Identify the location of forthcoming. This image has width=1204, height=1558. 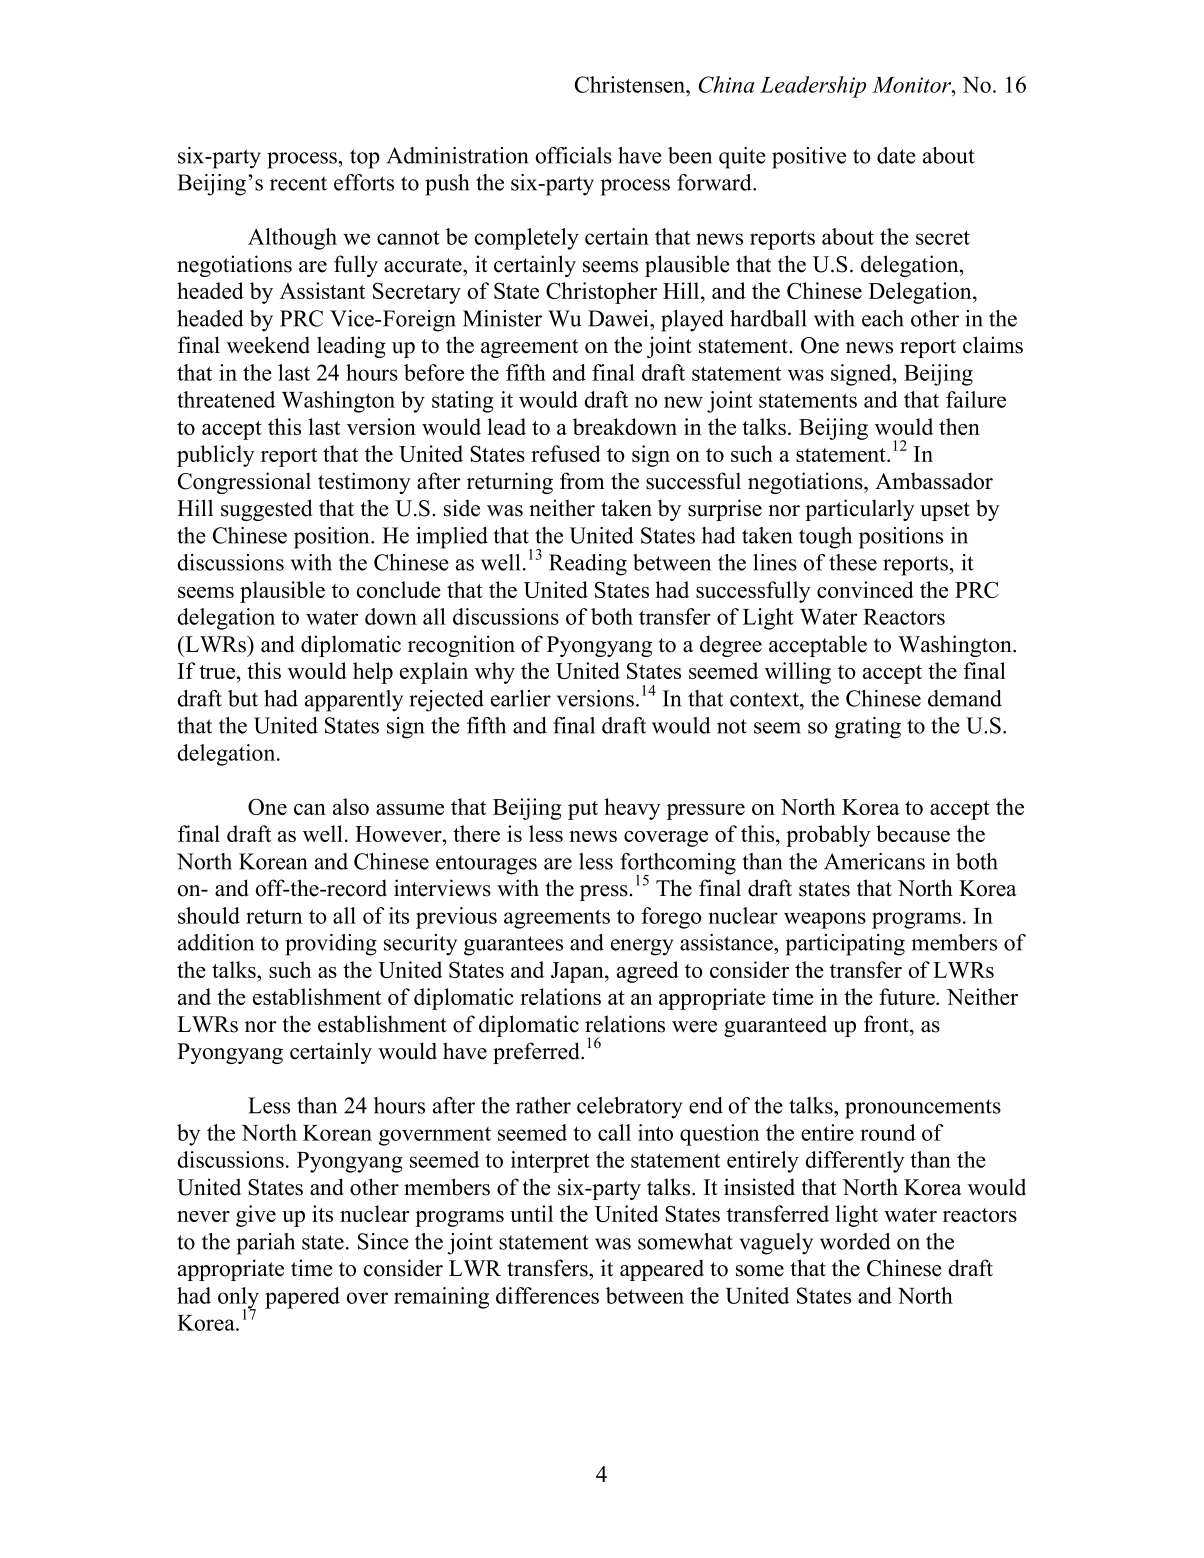
(678, 865).
